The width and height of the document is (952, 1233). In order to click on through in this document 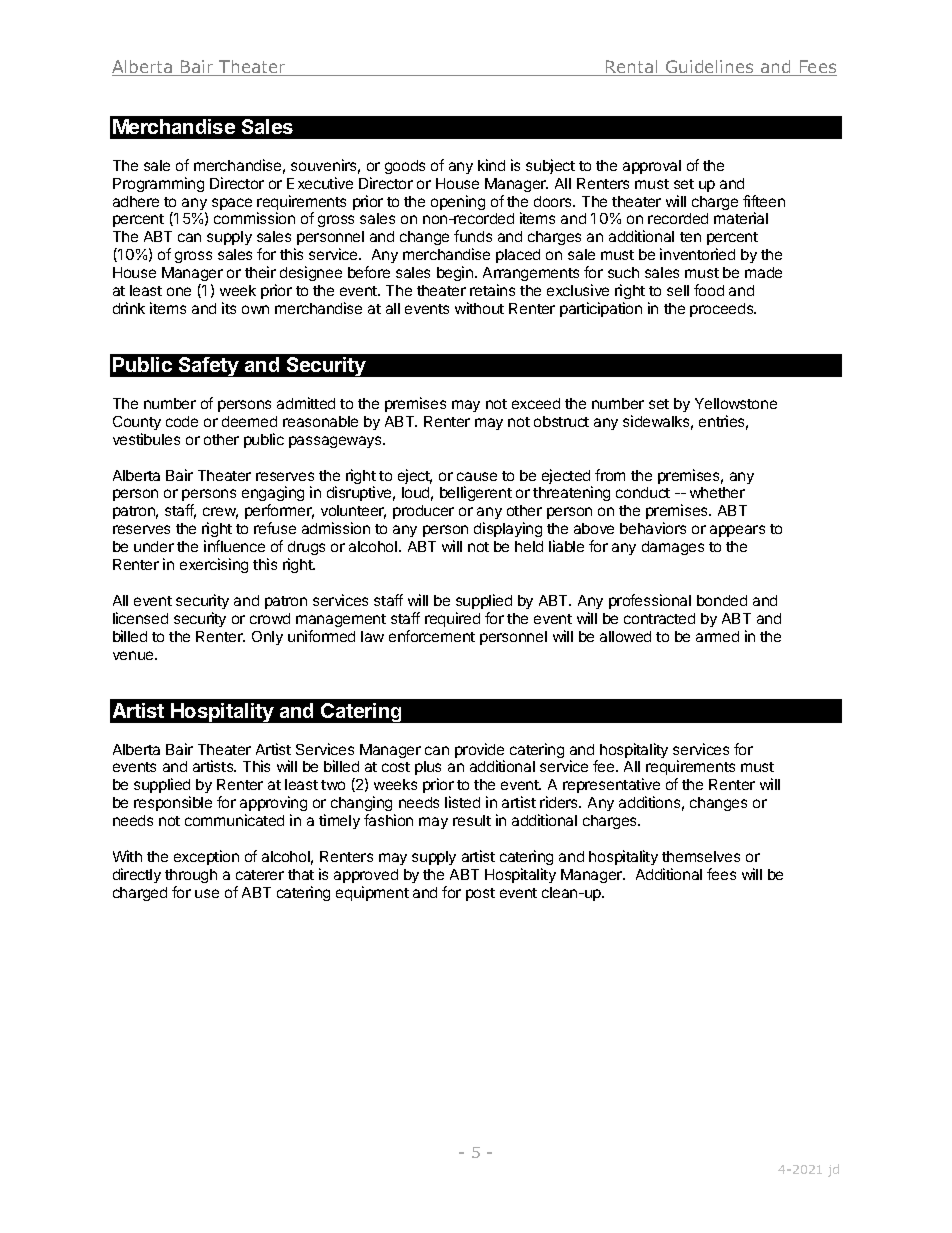, I will do `click(191, 876)`.
